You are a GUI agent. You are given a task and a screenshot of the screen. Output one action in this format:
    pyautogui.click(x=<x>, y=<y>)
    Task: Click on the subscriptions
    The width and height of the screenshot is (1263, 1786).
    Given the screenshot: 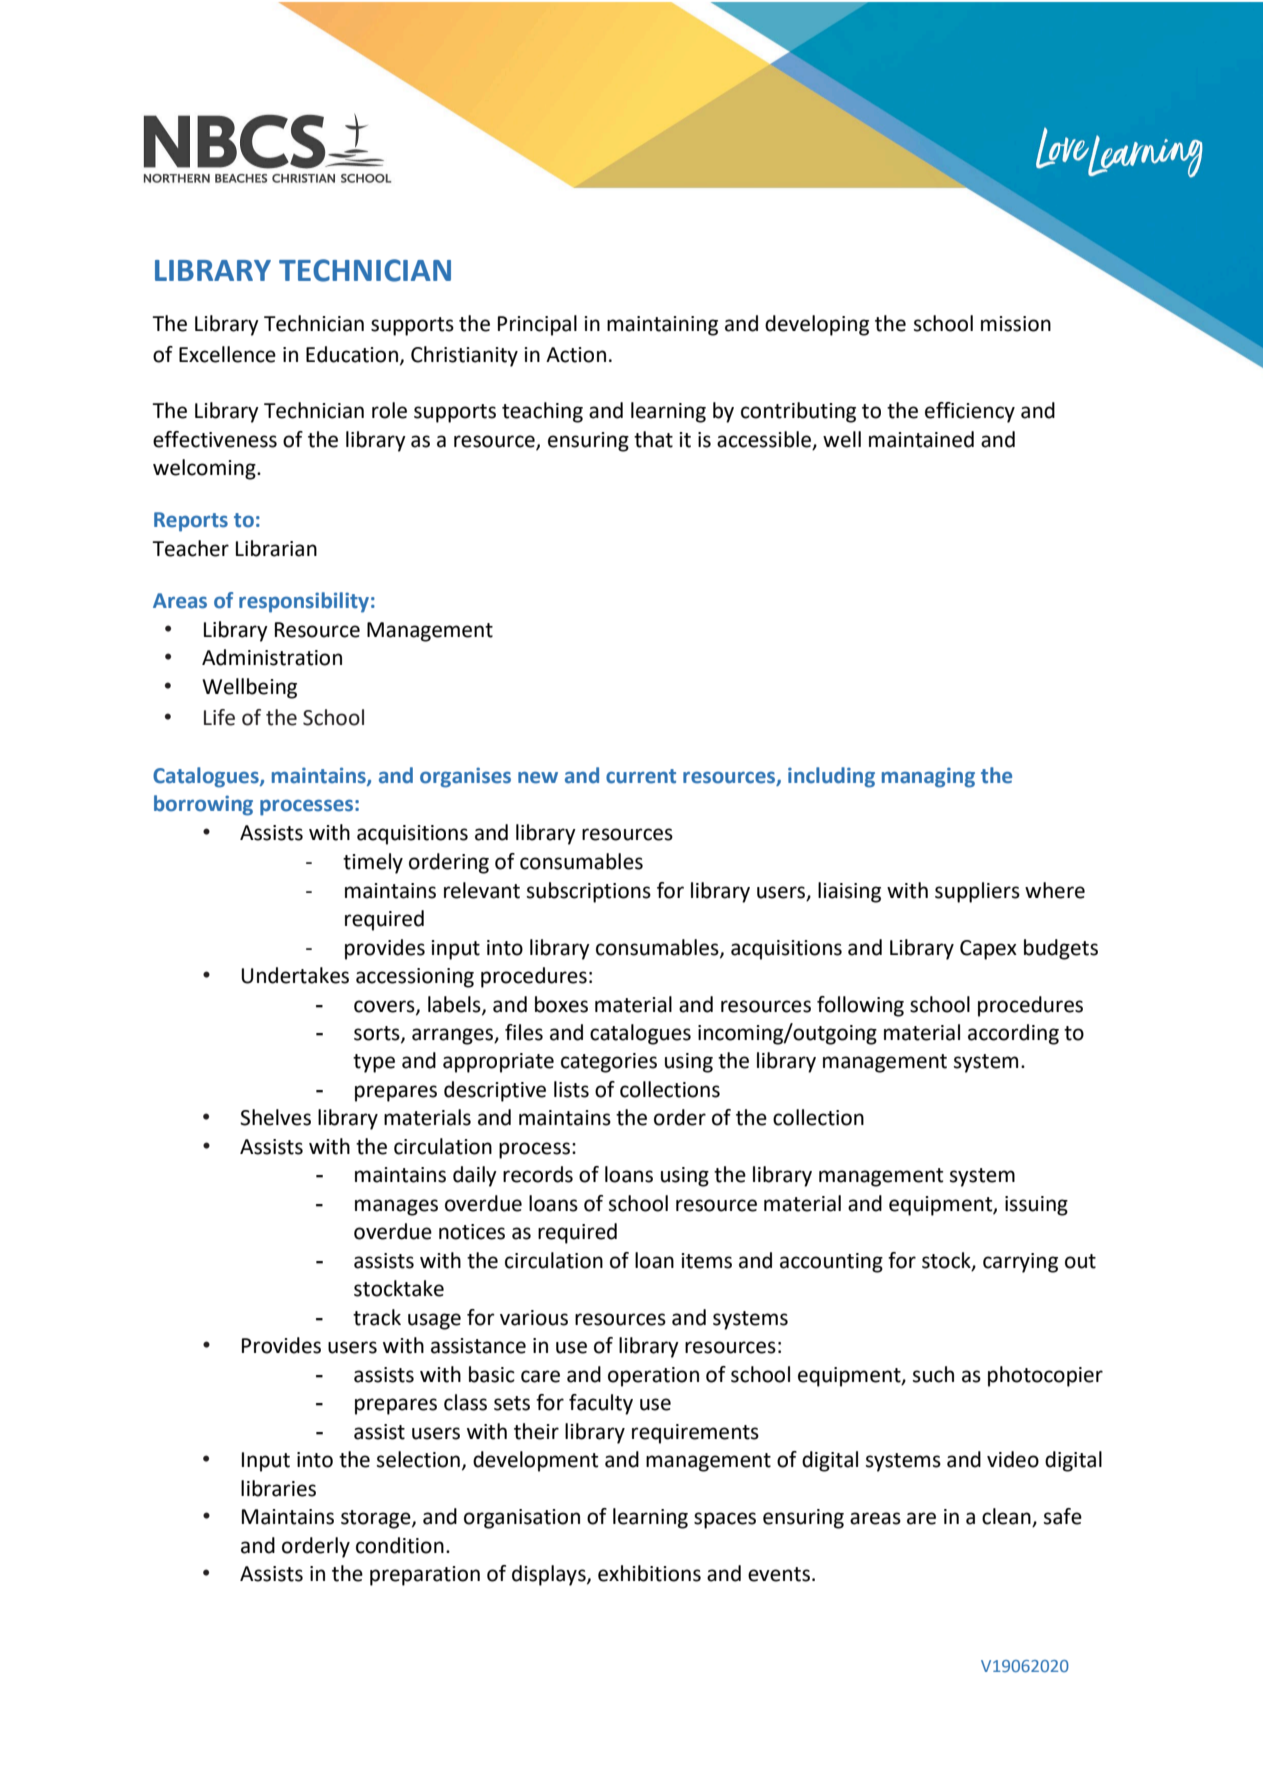 What is the action you would take?
    pyautogui.click(x=589, y=892)
